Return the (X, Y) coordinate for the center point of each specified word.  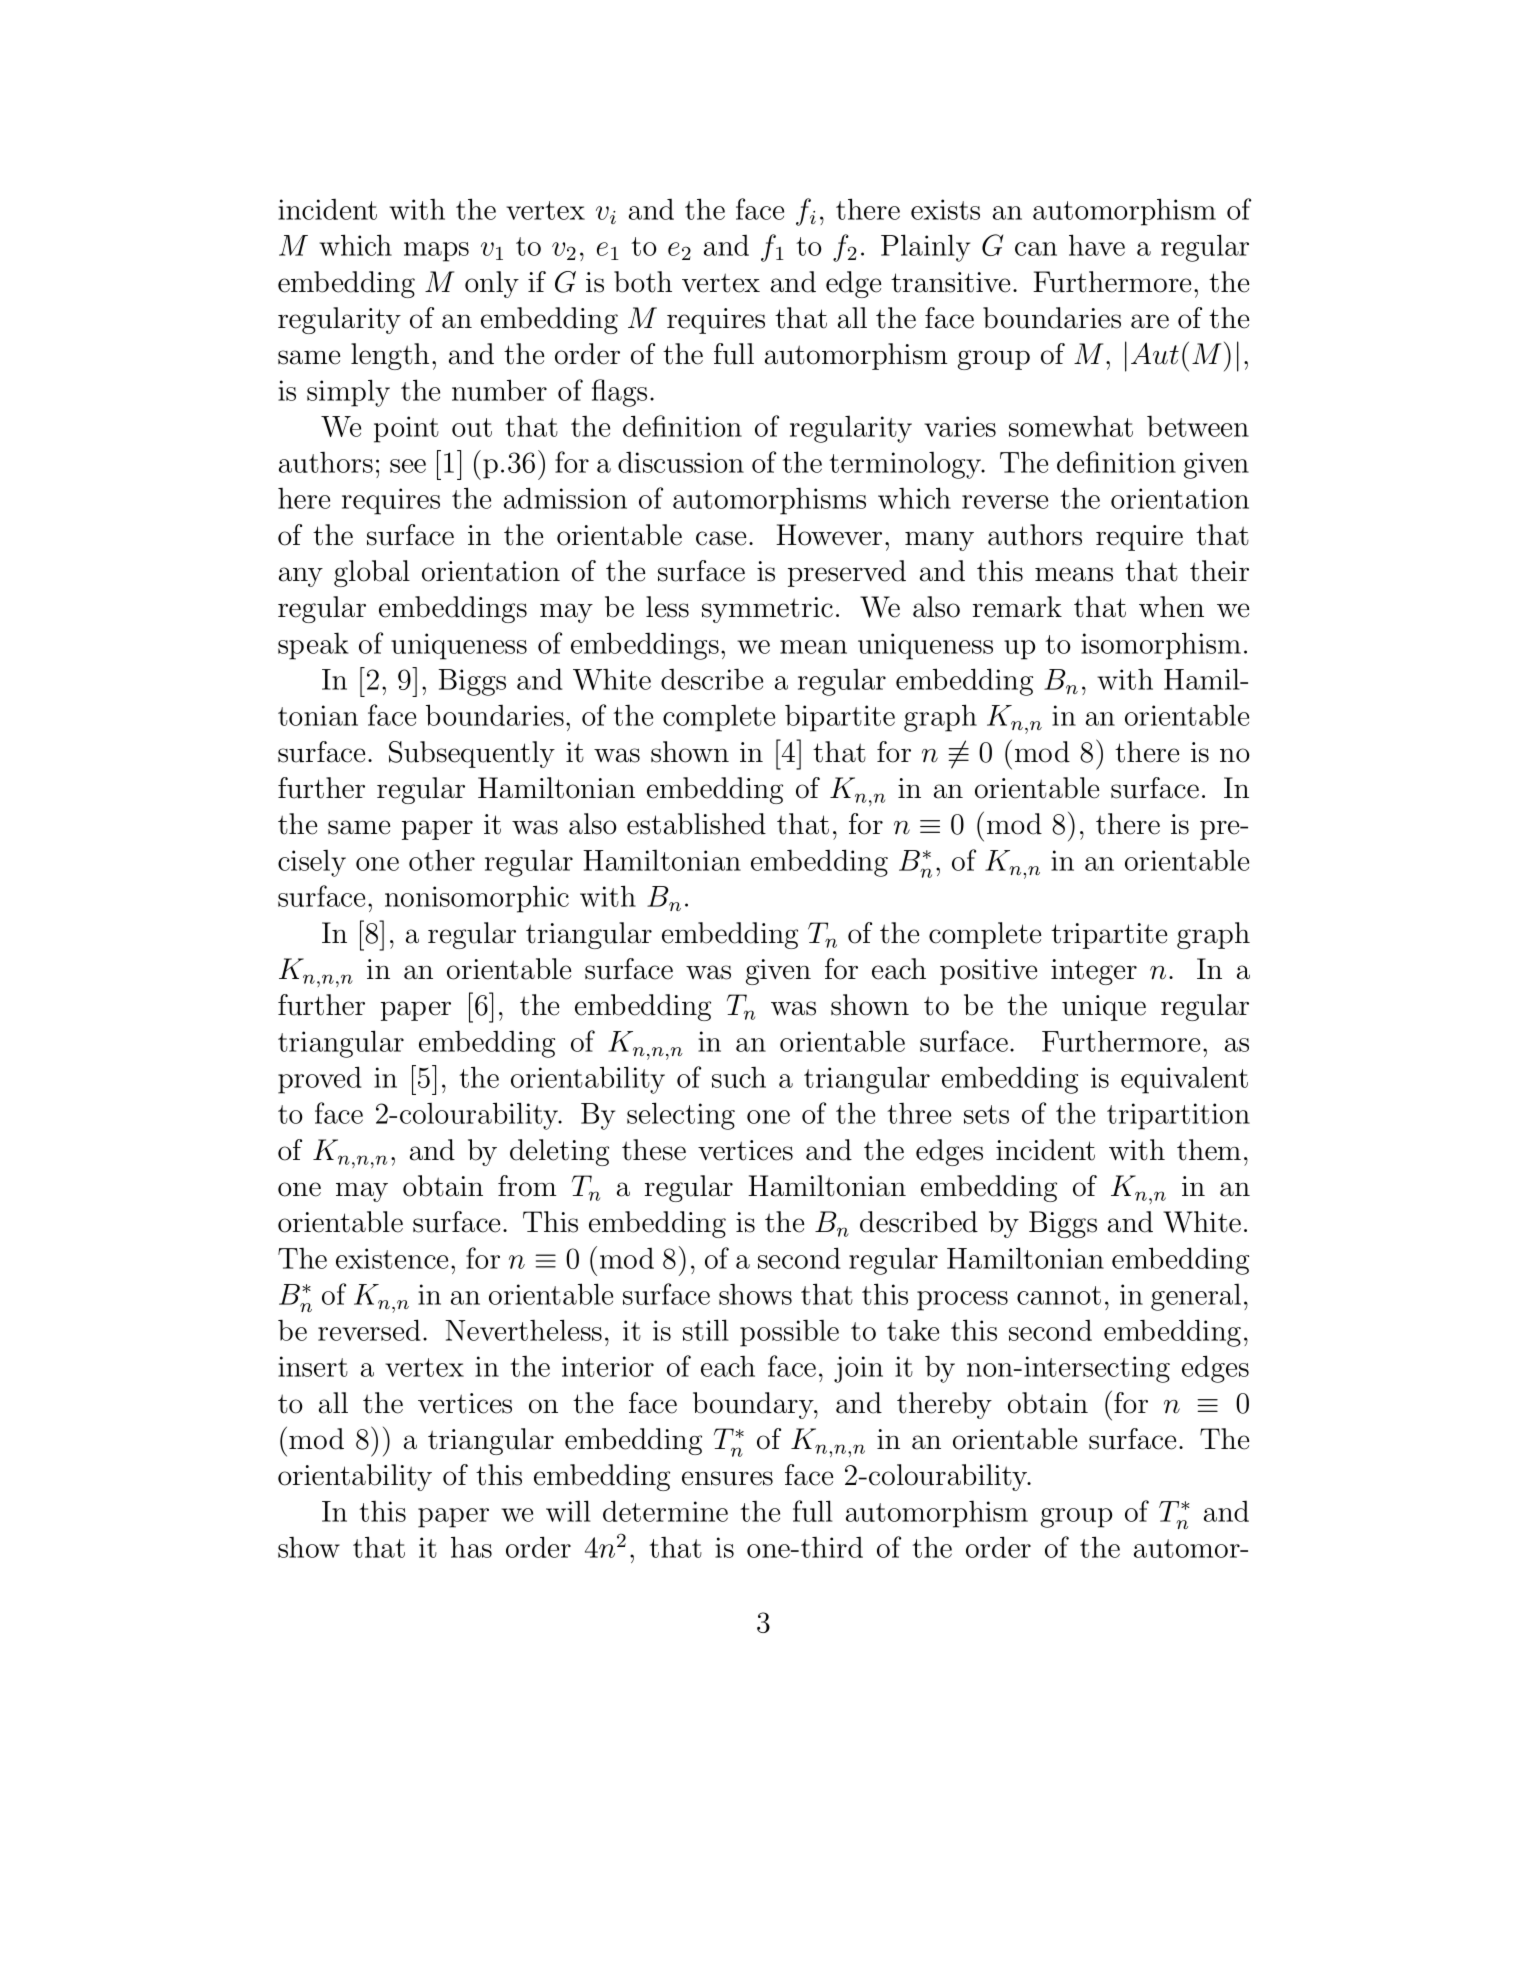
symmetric (767, 610)
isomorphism (1161, 646)
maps (436, 252)
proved (320, 1080)
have (1097, 245)
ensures (727, 1478)
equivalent (1184, 1080)
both (643, 282)
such (739, 1077)
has (471, 1547)
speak (313, 646)
